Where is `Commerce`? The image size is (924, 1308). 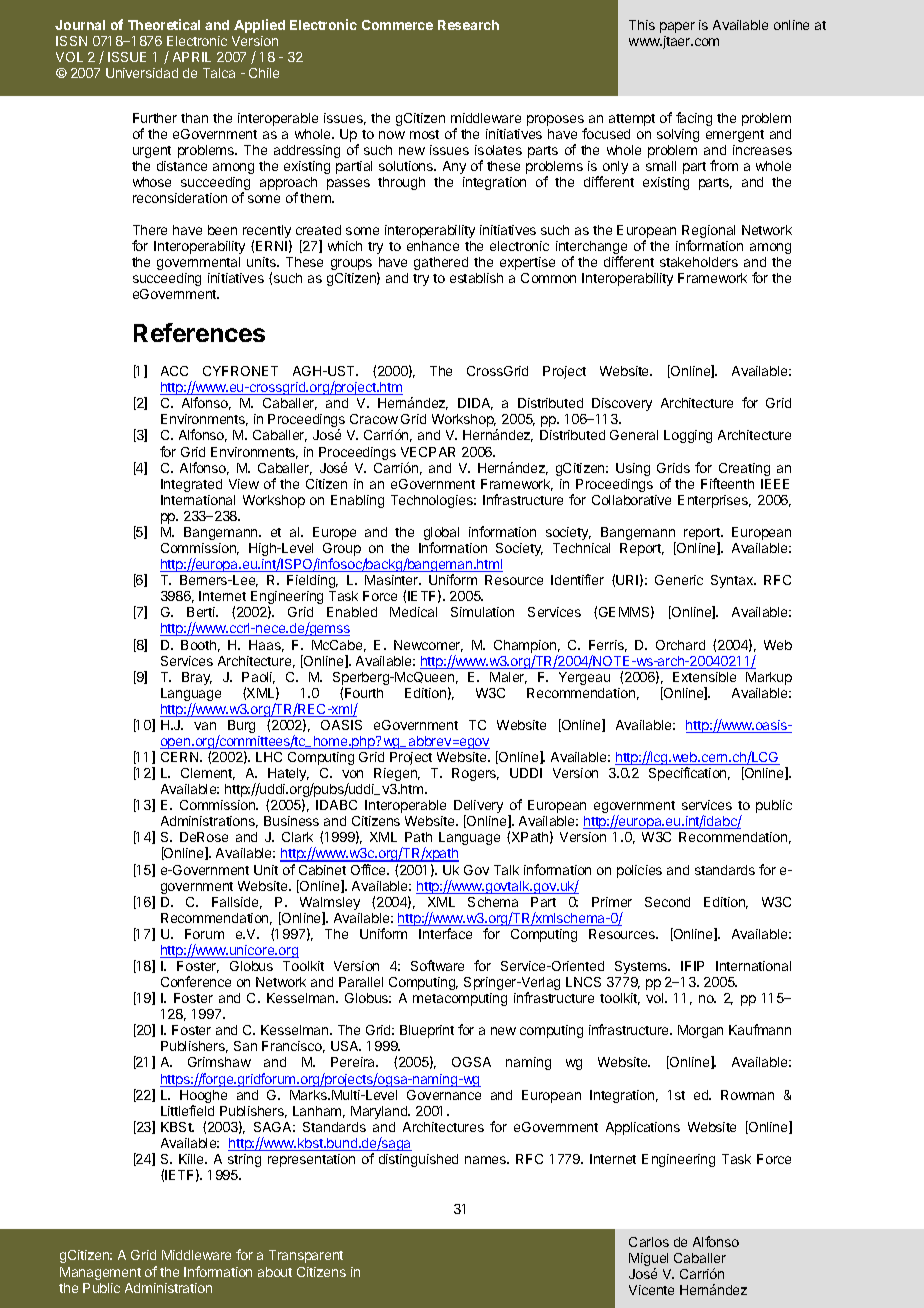 Commerce is located at coordinates (397, 25).
